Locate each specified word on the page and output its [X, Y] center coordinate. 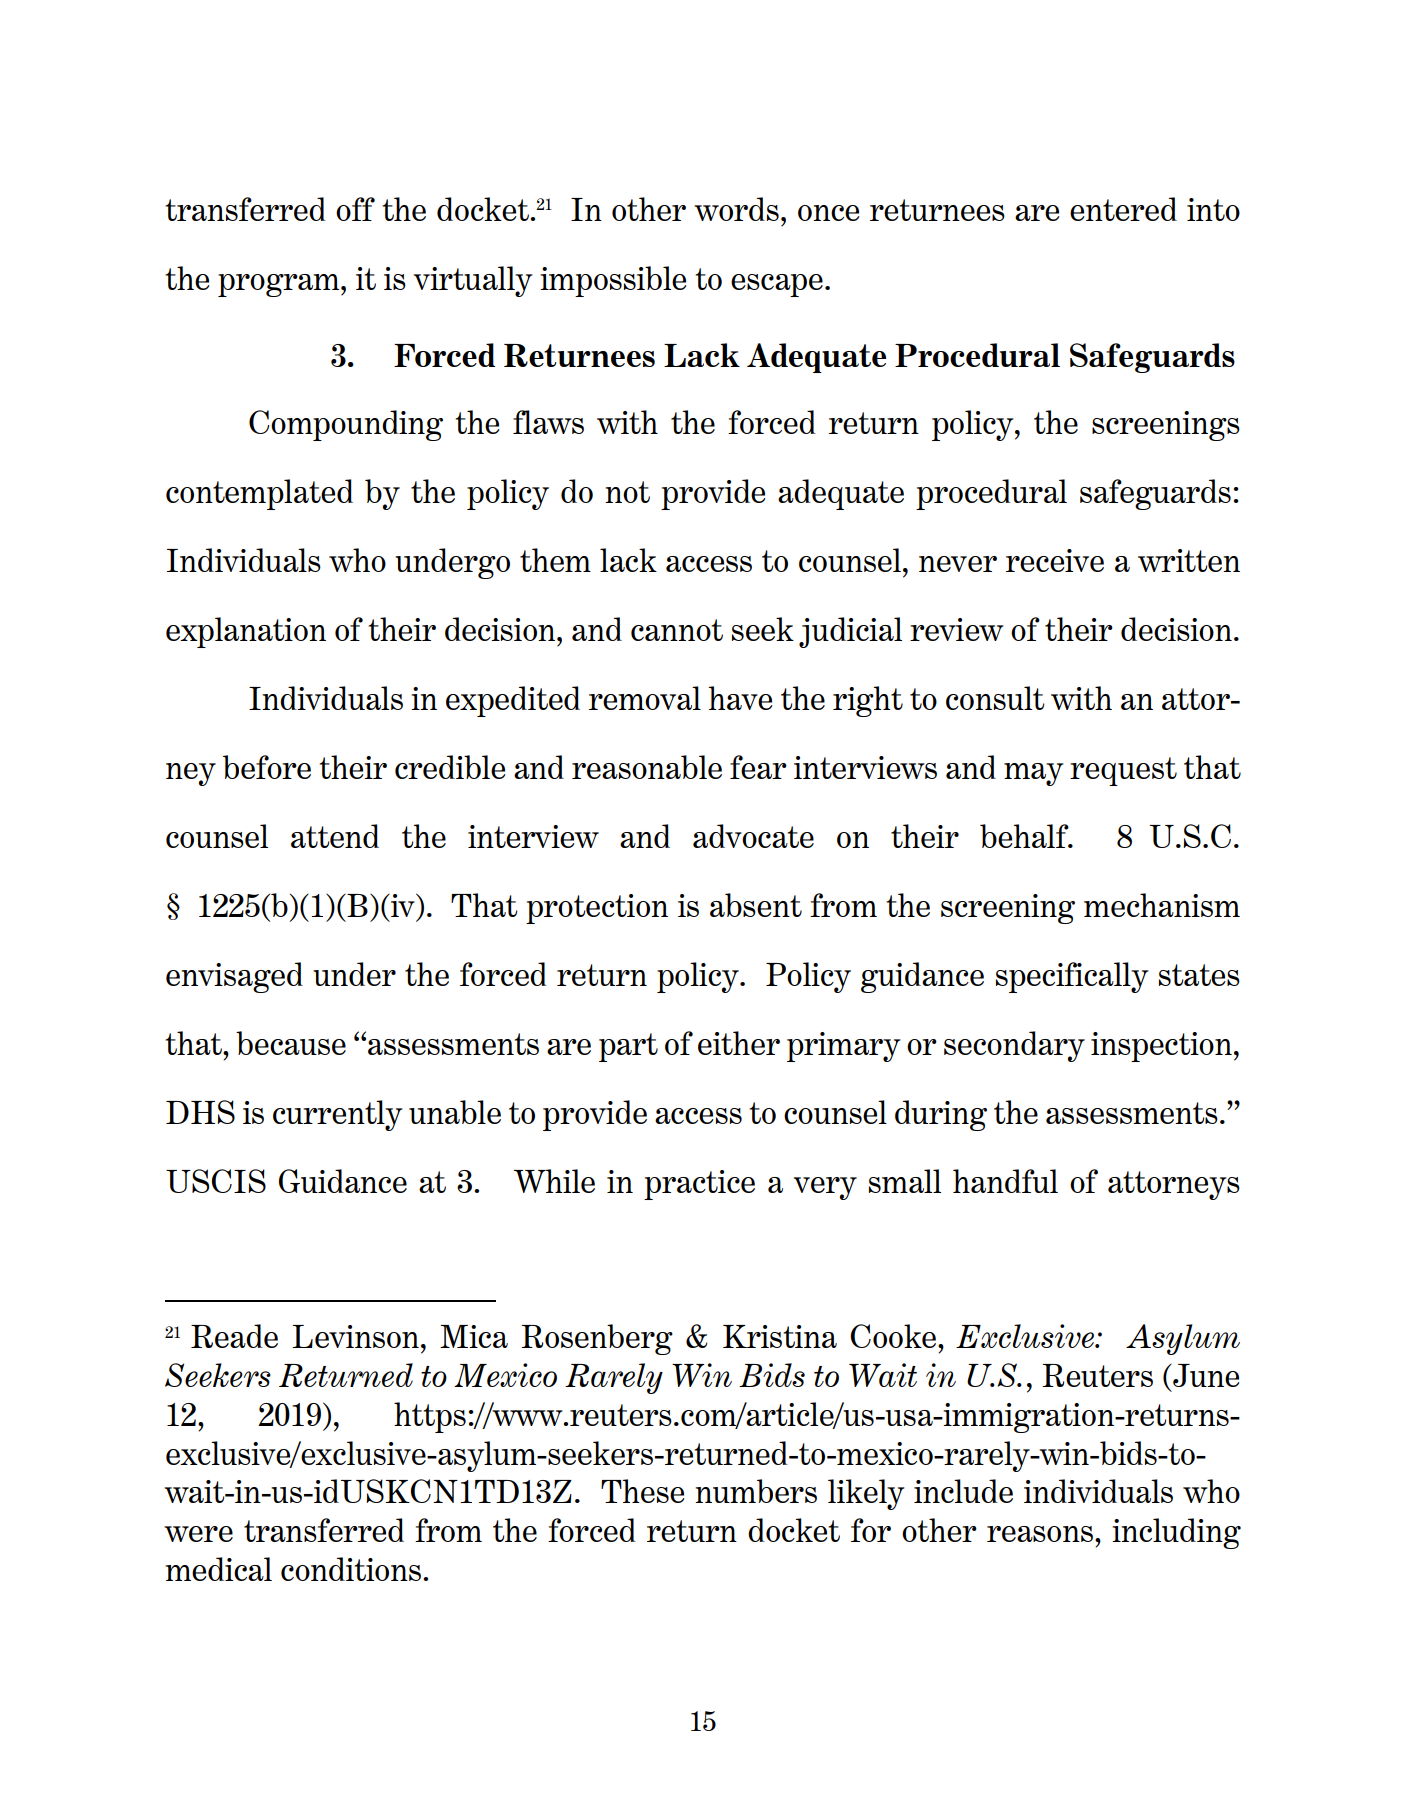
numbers [756, 1491]
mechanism [1162, 905]
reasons [1040, 1534]
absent [756, 905]
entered [1123, 209]
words [736, 209]
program [278, 285]
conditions [351, 1569]
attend [335, 836]
